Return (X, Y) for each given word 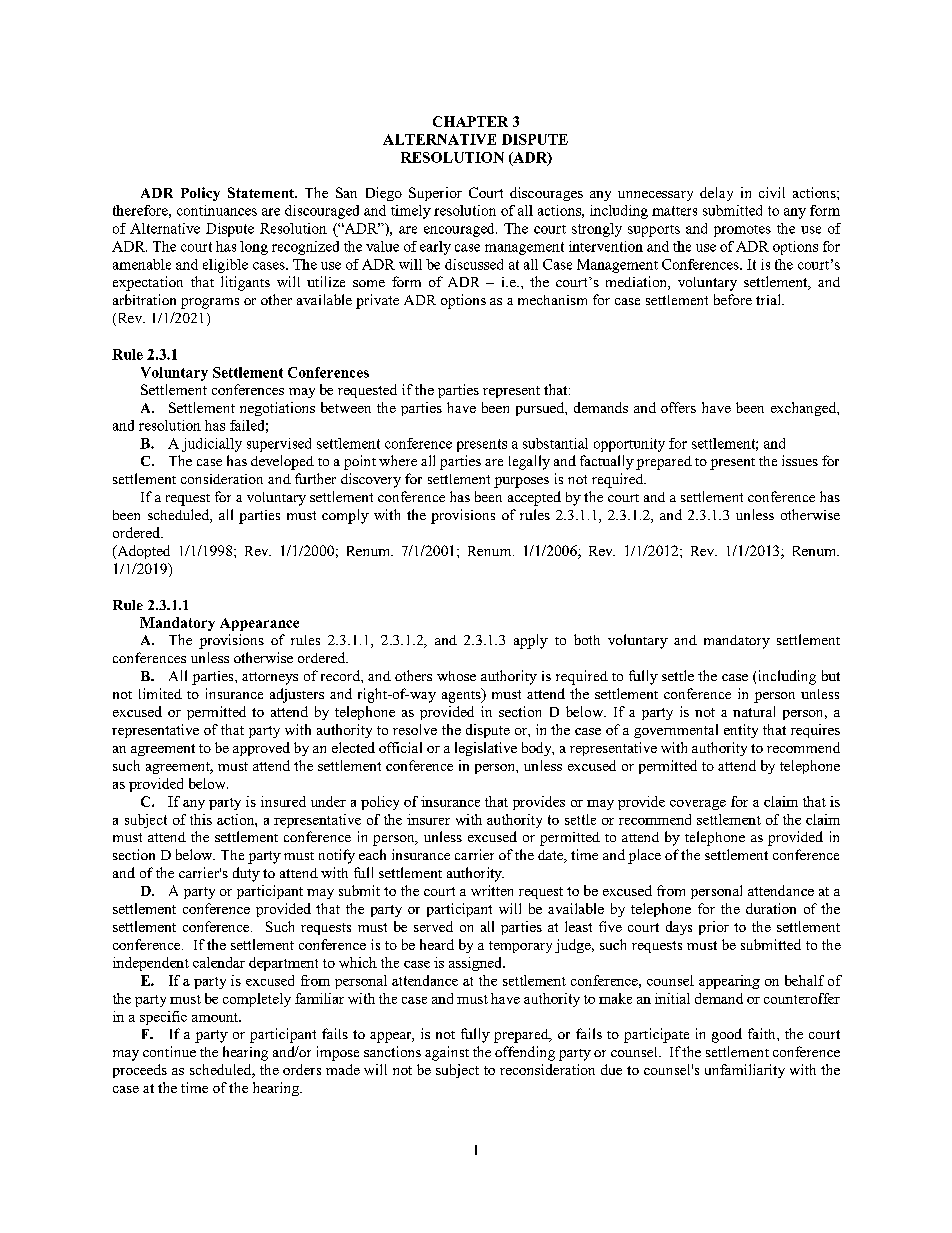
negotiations (277, 409)
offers (678, 407)
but (831, 675)
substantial (555, 443)
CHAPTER (470, 121)
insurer (428, 819)
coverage (698, 805)
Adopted (142, 552)
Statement (262, 192)
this (201, 819)
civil (772, 192)
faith (763, 1033)
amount (216, 1017)
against (447, 1053)
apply (531, 641)
